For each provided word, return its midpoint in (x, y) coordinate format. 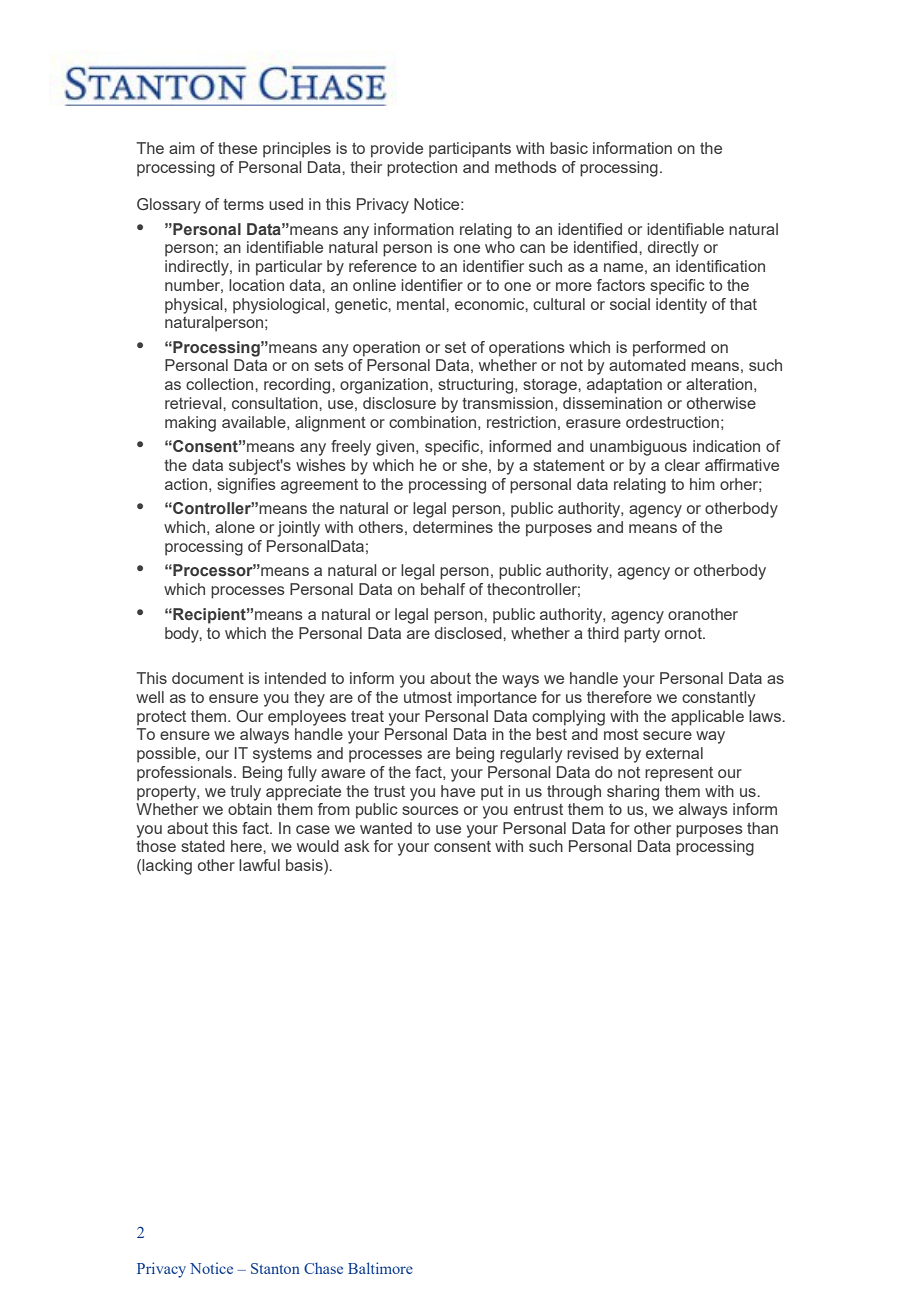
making (190, 424)
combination (432, 422)
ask (356, 846)
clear (682, 465)
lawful (259, 865)
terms (243, 204)
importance (497, 699)
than (762, 828)
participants (470, 150)
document (208, 678)
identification (720, 266)
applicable (707, 718)
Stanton (275, 1268)
